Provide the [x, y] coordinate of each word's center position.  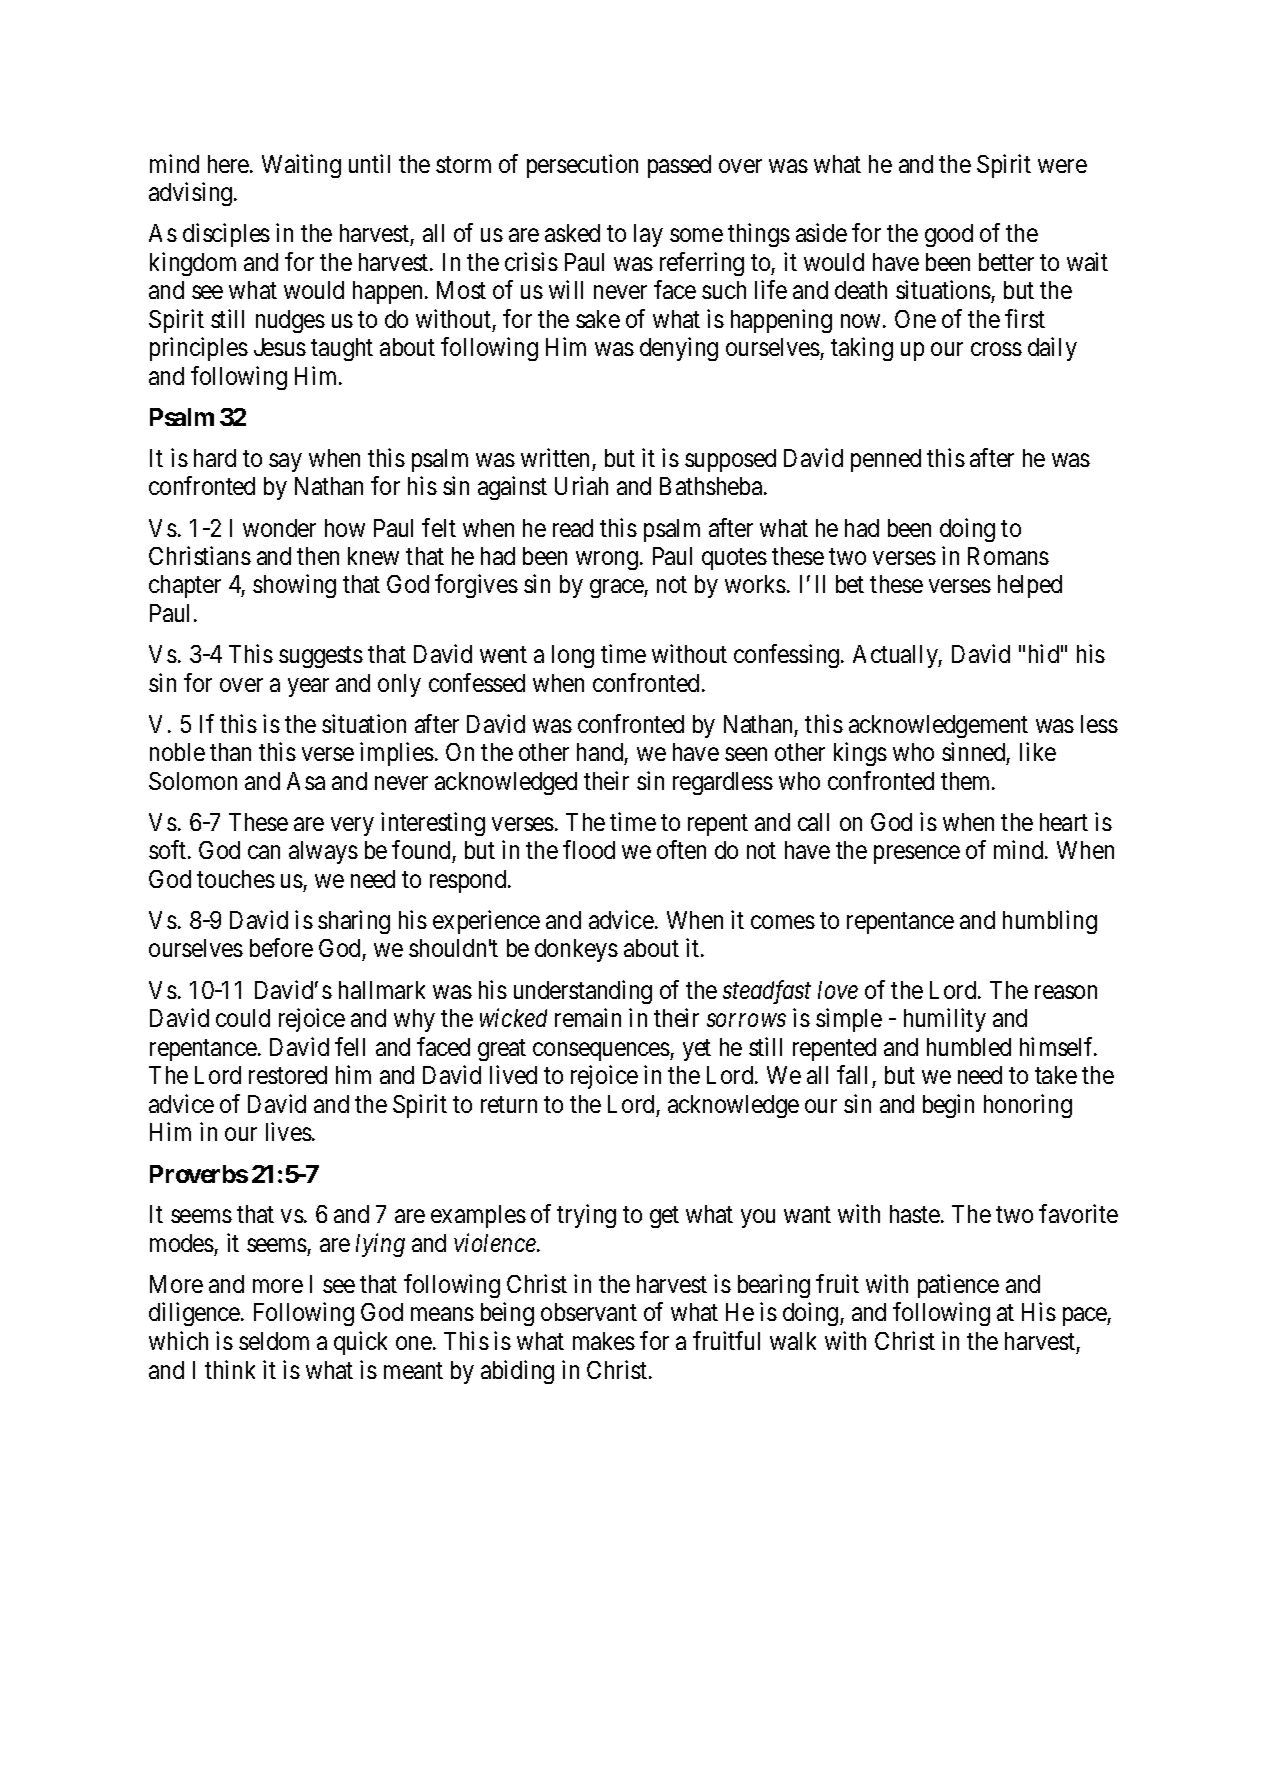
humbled [969, 1047]
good [949, 235]
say [285, 462]
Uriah [581, 486]
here [229, 164]
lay [648, 235]
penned [886, 460]
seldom [274, 1341]
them [967, 781]
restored [288, 1075]
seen [746, 754]
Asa [306, 781]
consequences [602, 1051]
